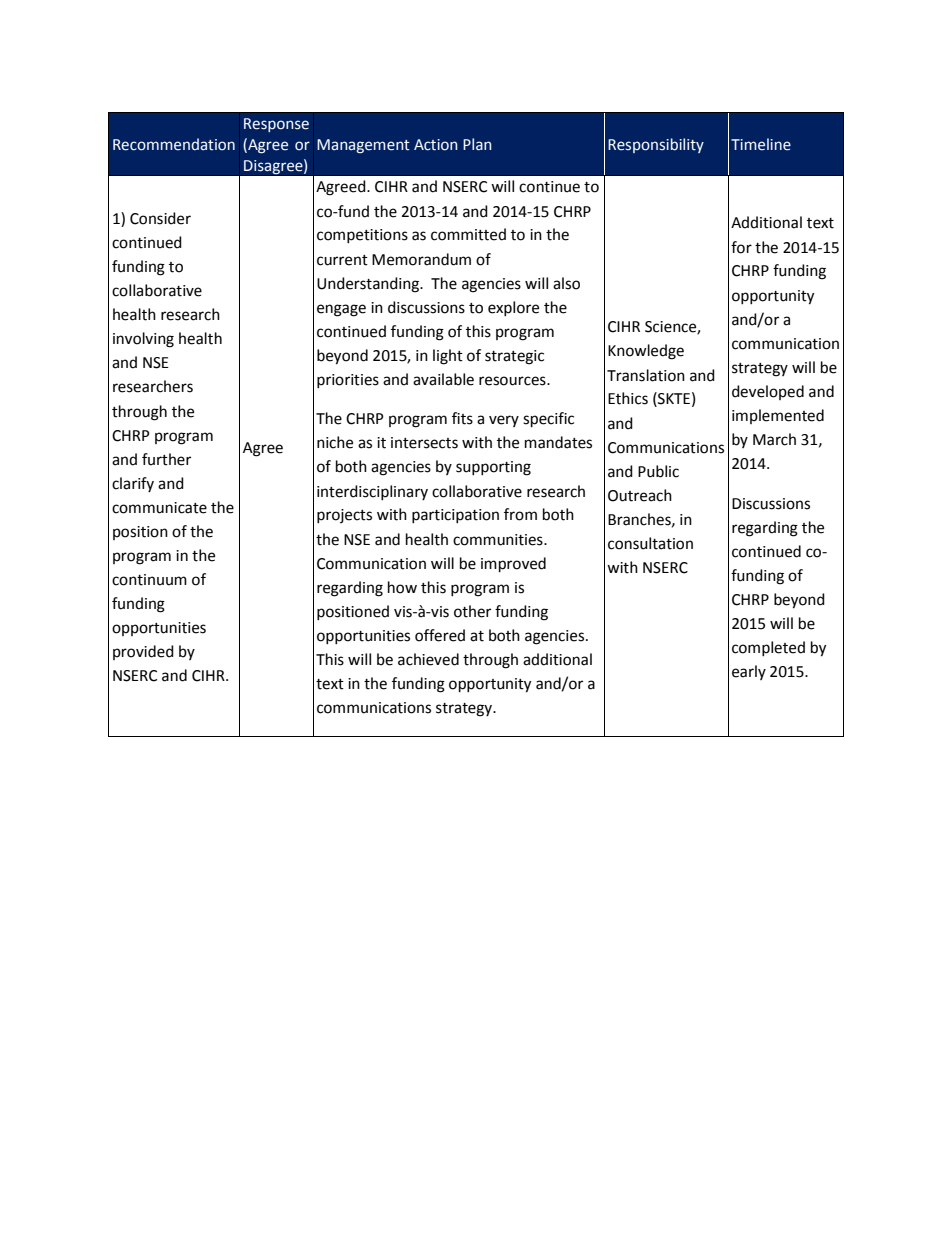  I want to click on explore, so click(513, 308).
